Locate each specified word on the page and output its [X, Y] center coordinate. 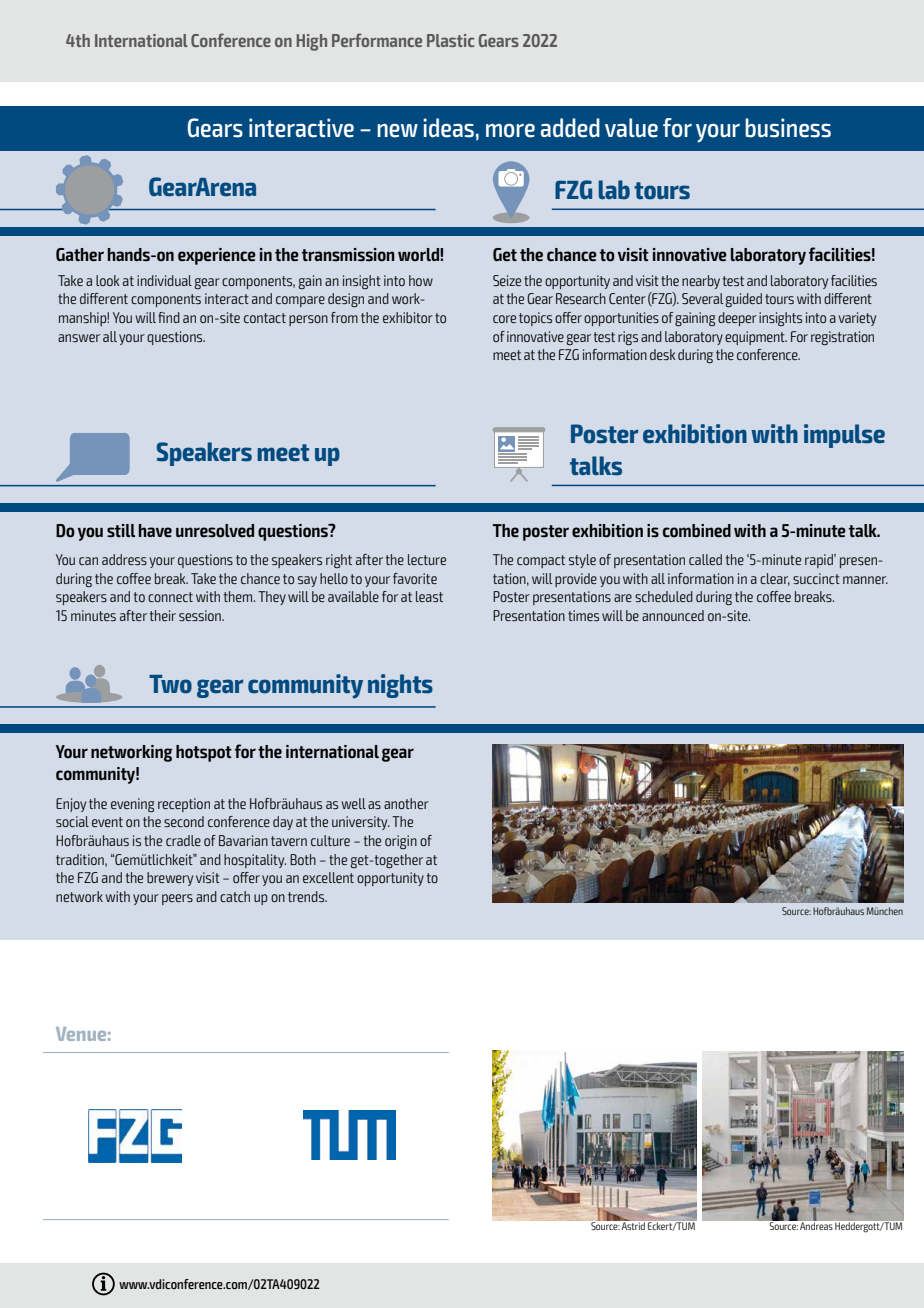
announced [673, 615]
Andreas [816, 1225]
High [312, 42]
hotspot [204, 753]
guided [744, 300]
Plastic [451, 40]
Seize [507, 280]
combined [697, 531]
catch [235, 896]
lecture [427, 559]
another [406, 803]
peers [177, 899]
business [788, 128]
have [155, 530]
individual [164, 280]
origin [401, 842]
